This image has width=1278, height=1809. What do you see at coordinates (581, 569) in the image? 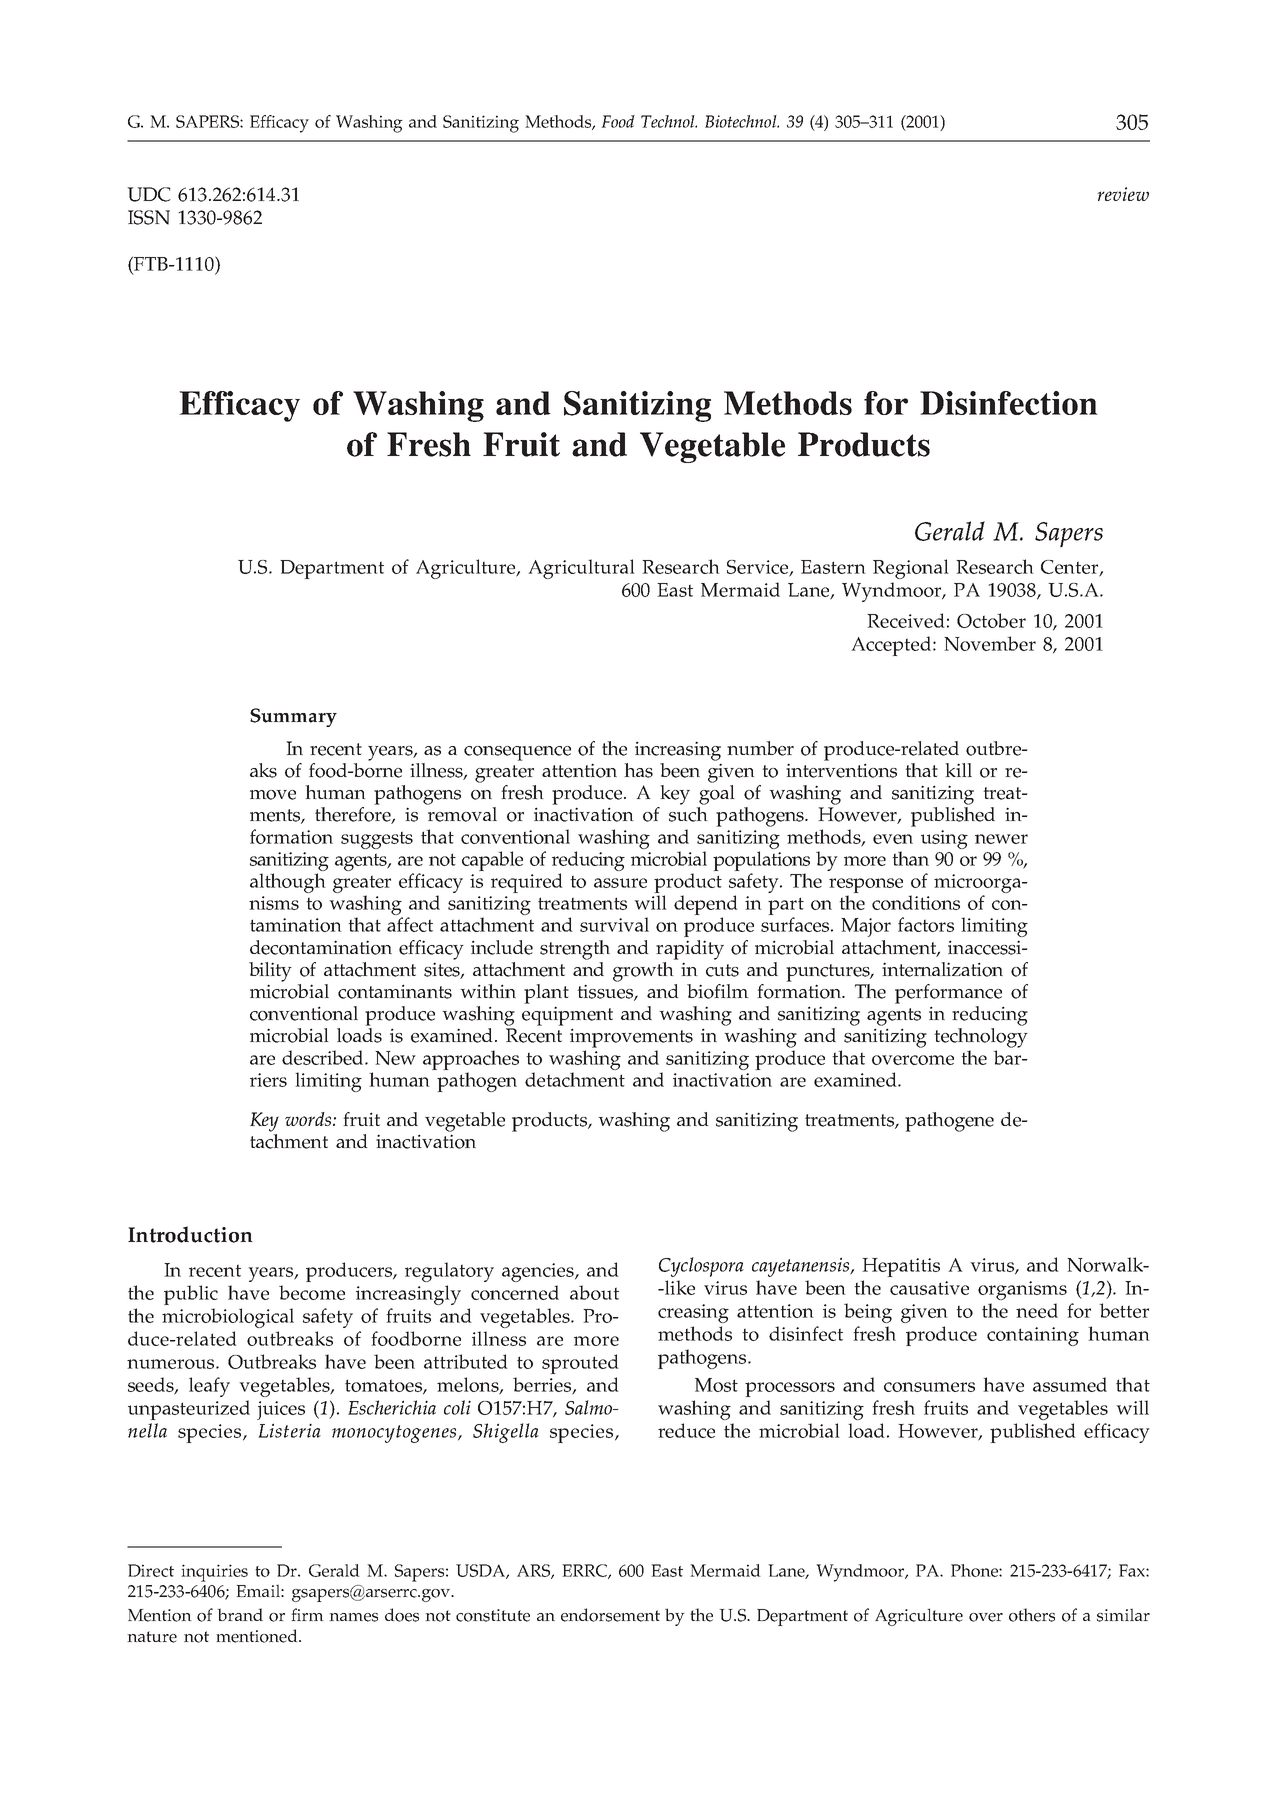
I see `Agricultural` at bounding box center [581, 569].
